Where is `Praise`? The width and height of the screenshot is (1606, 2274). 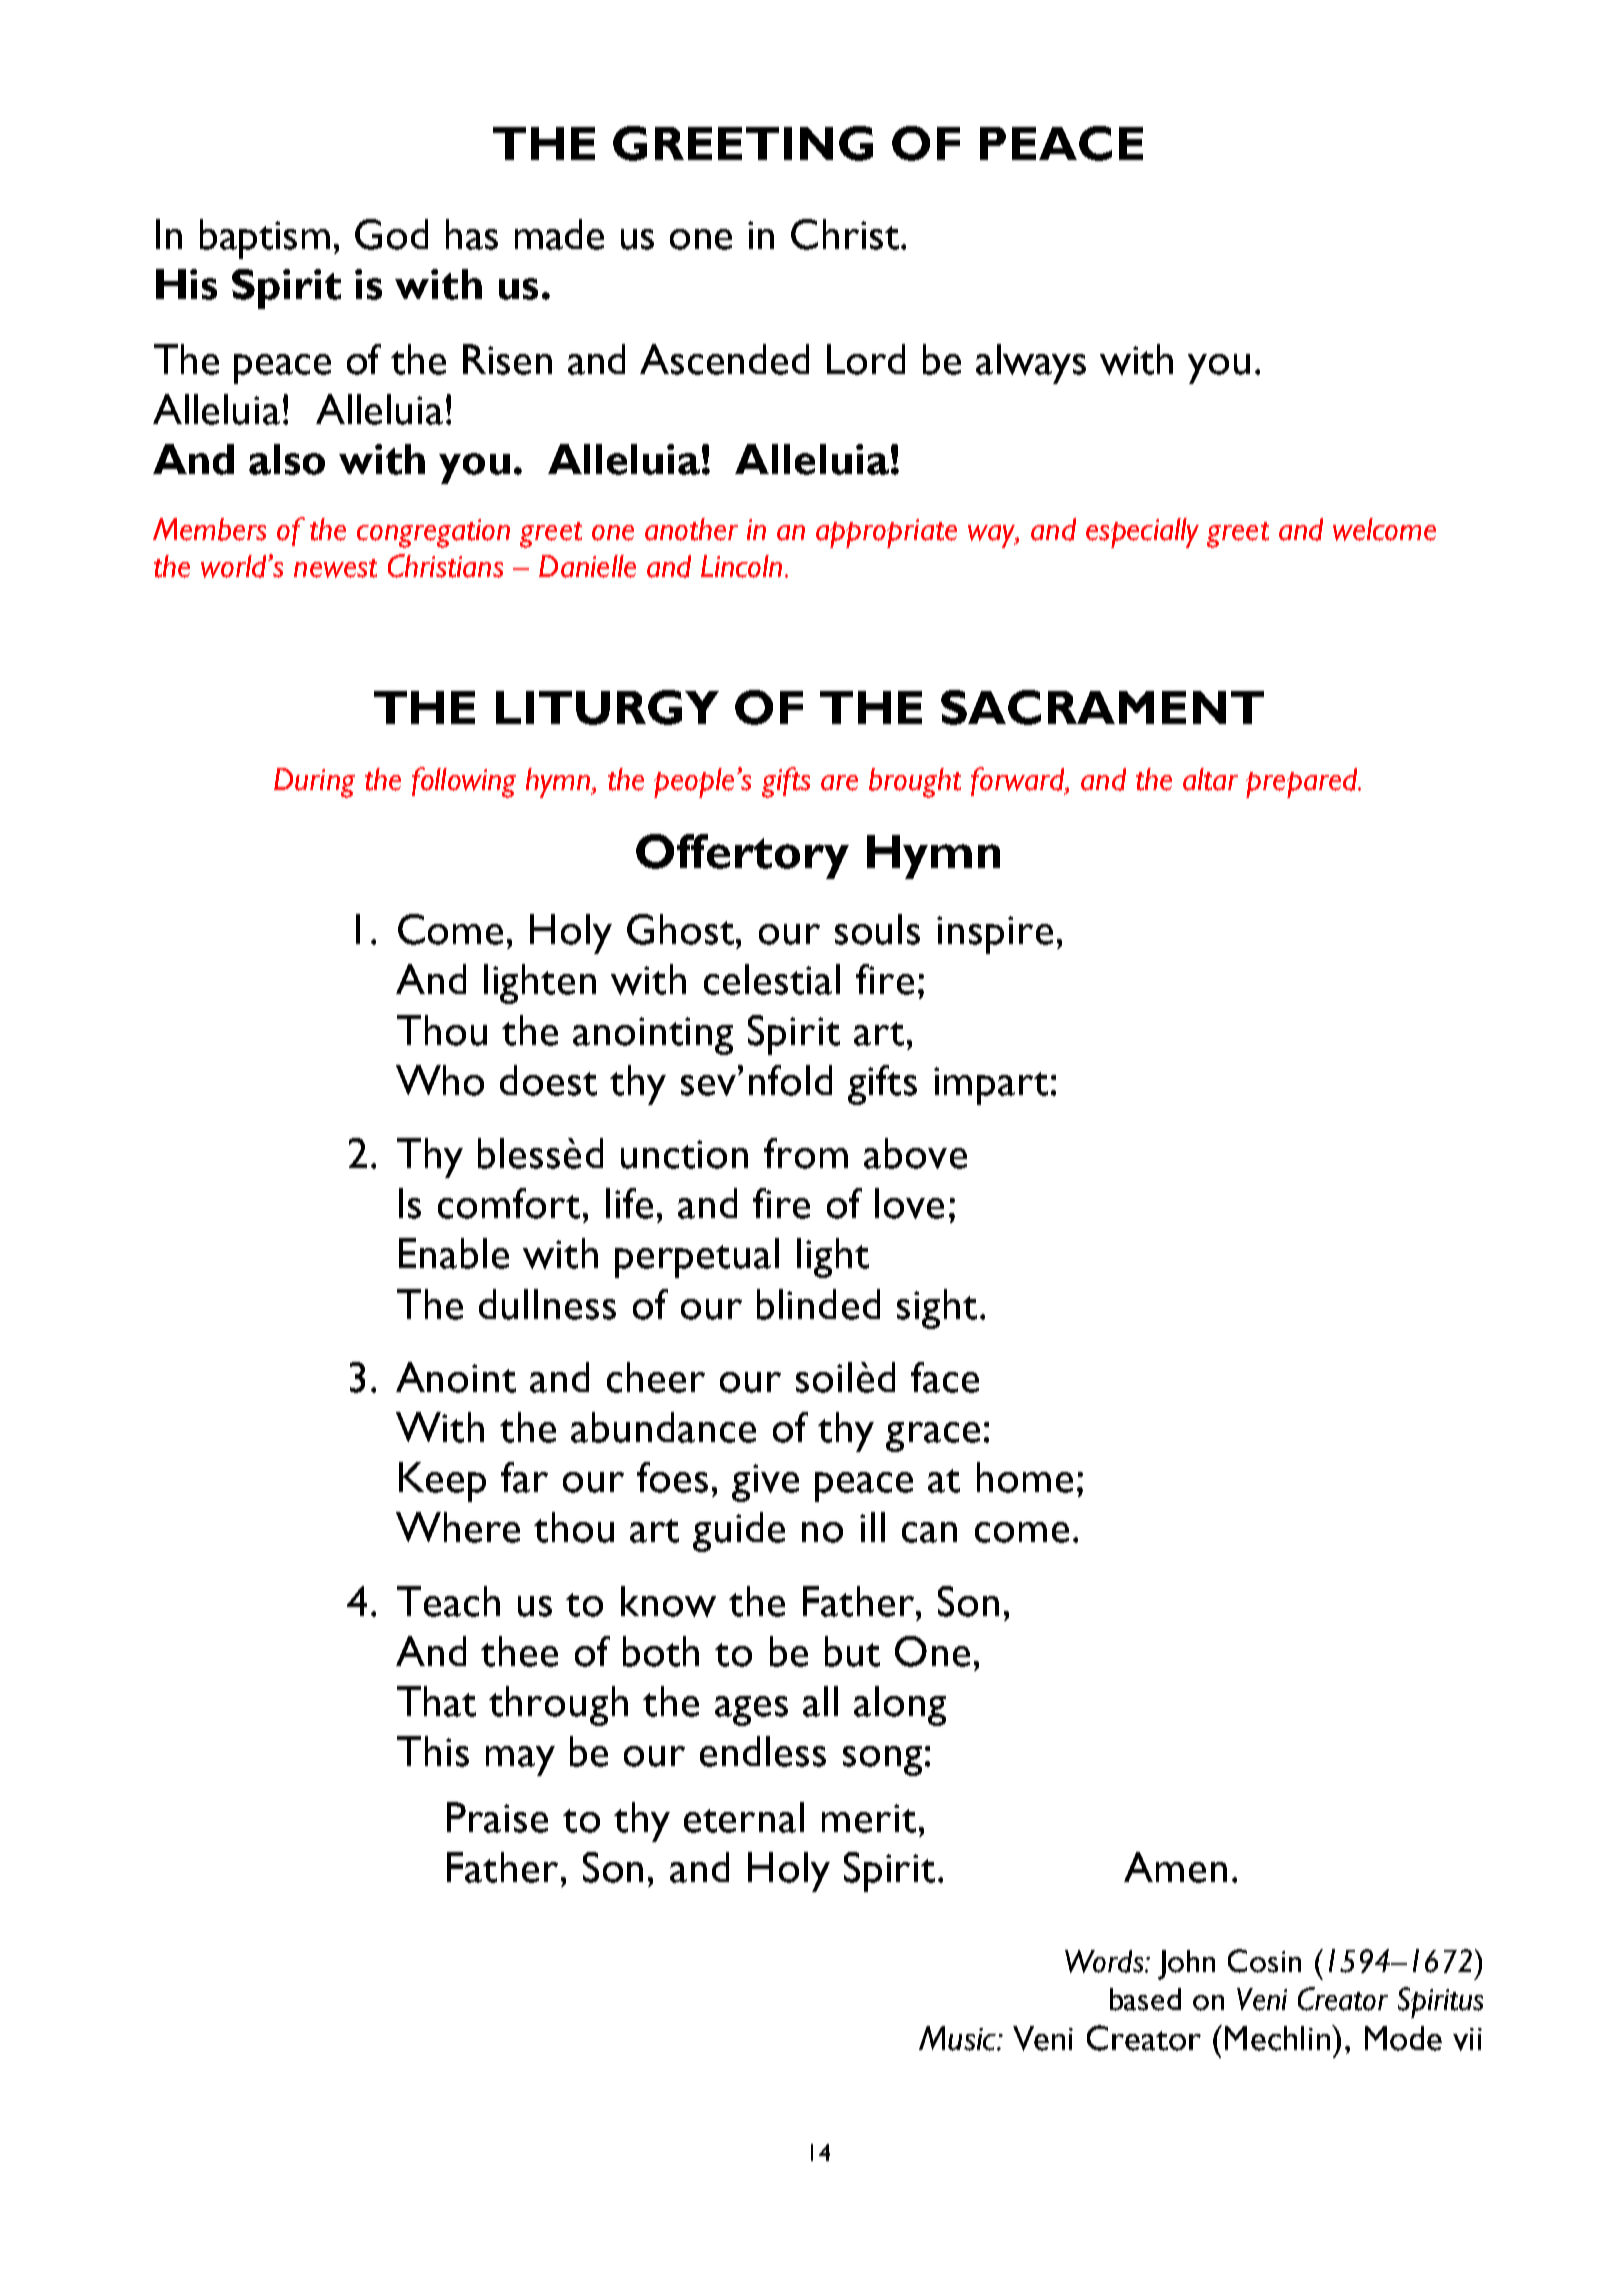 Praise is located at coordinates (497, 1817).
